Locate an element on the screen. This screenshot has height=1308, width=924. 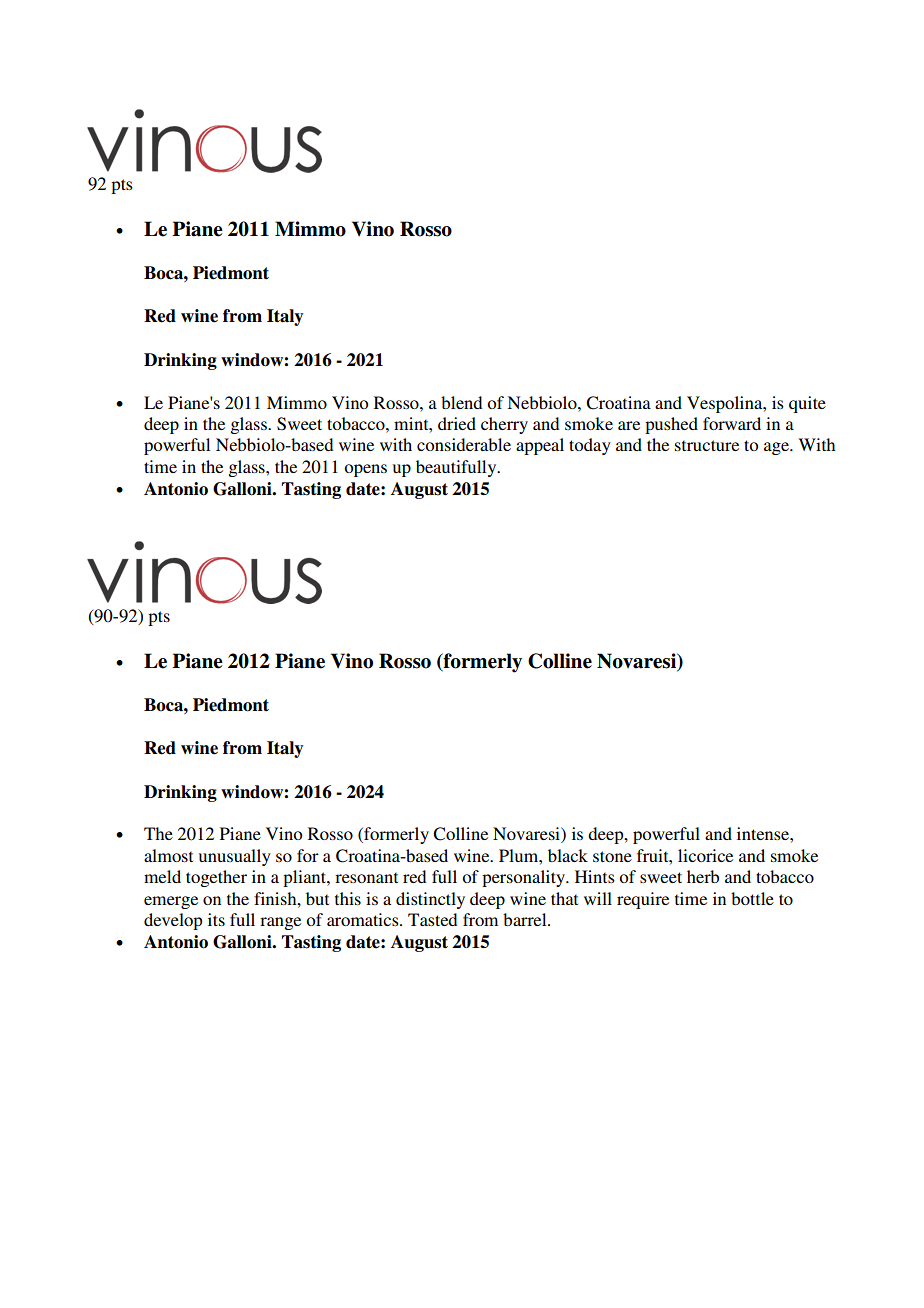
pushed is located at coordinates (671, 425).
